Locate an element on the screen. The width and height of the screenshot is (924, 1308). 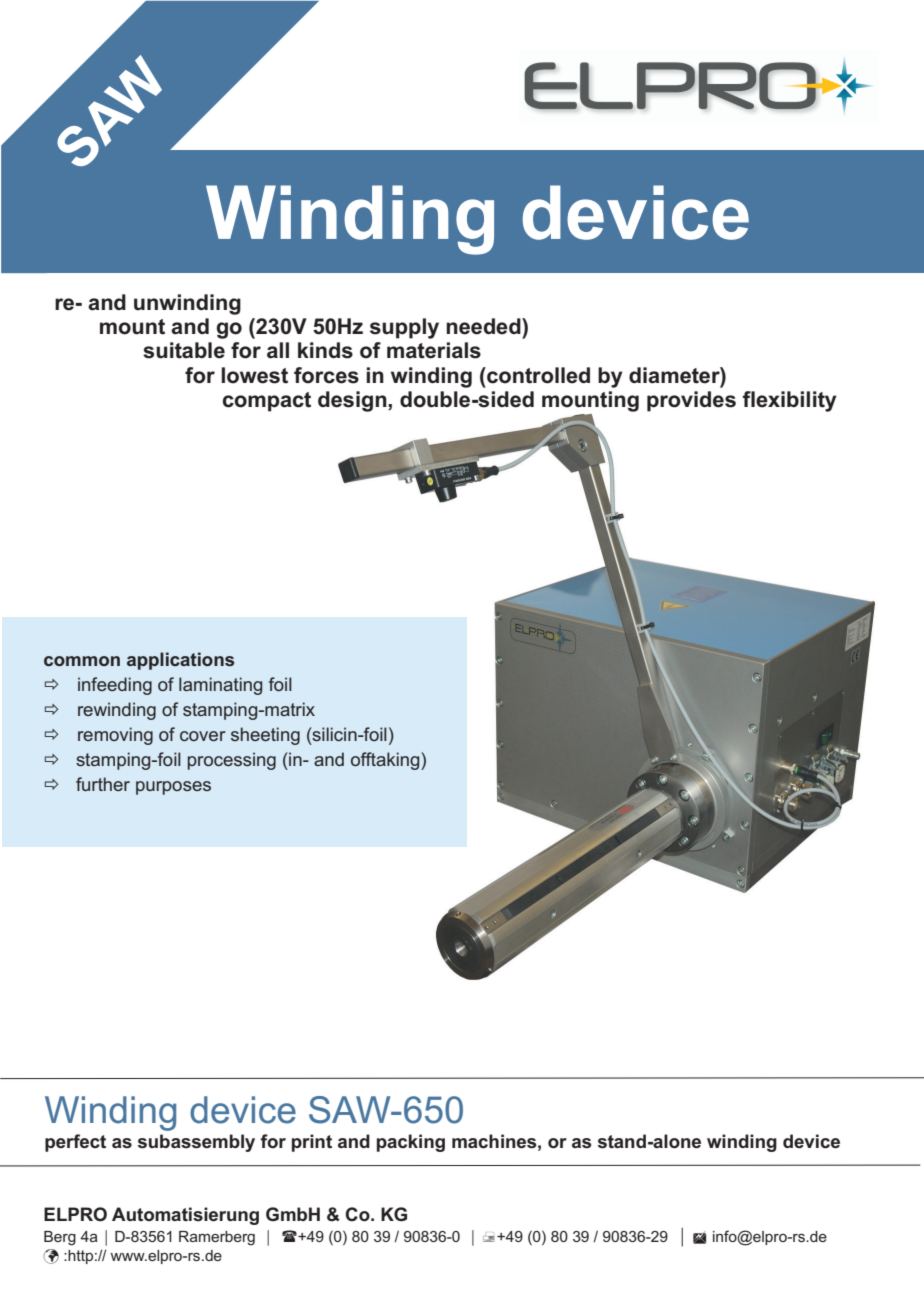
materials is located at coordinates (434, 350).
